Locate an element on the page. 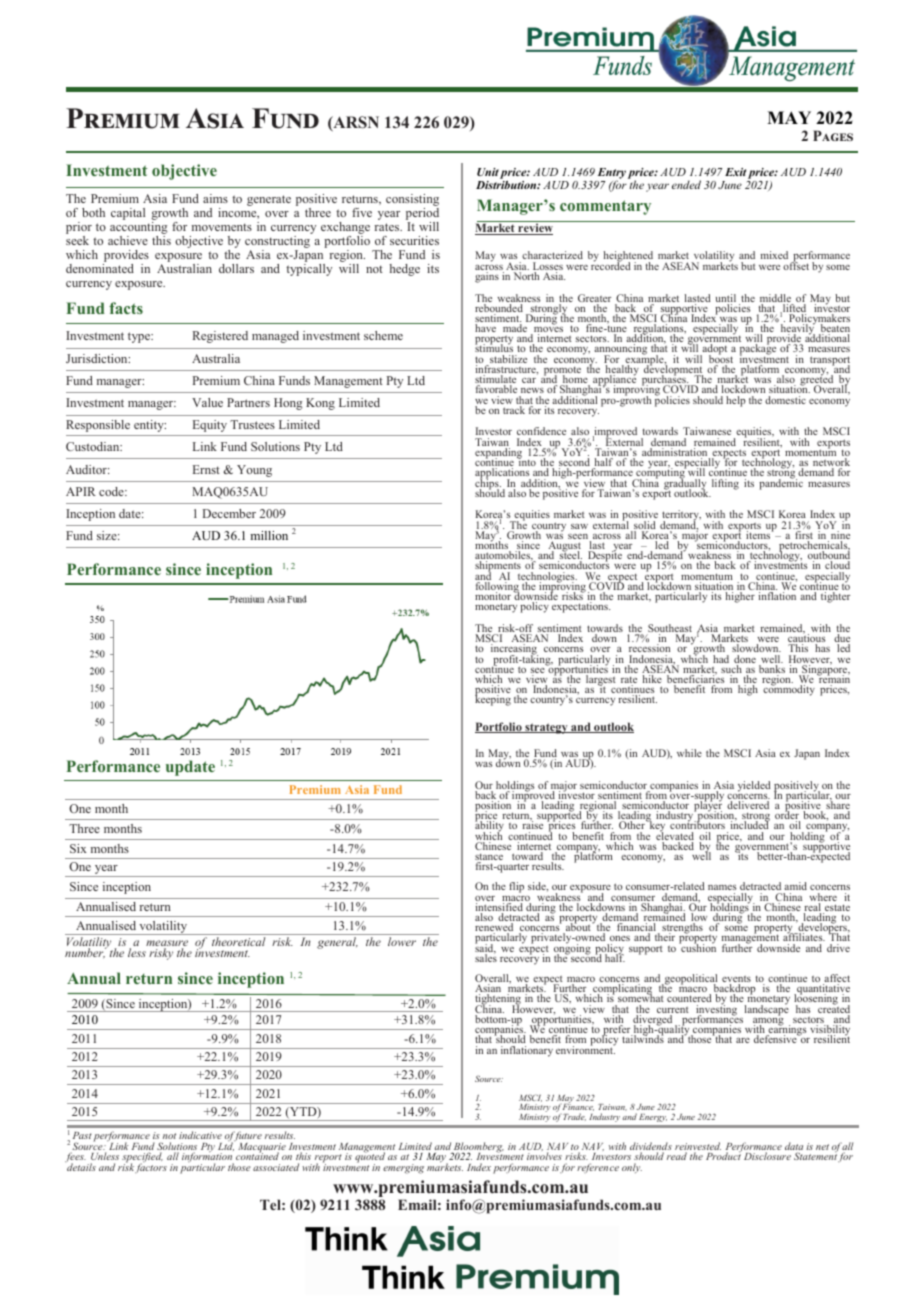 The width and height of the image is (924, 1308). had is located at coordinates (721, 659).
